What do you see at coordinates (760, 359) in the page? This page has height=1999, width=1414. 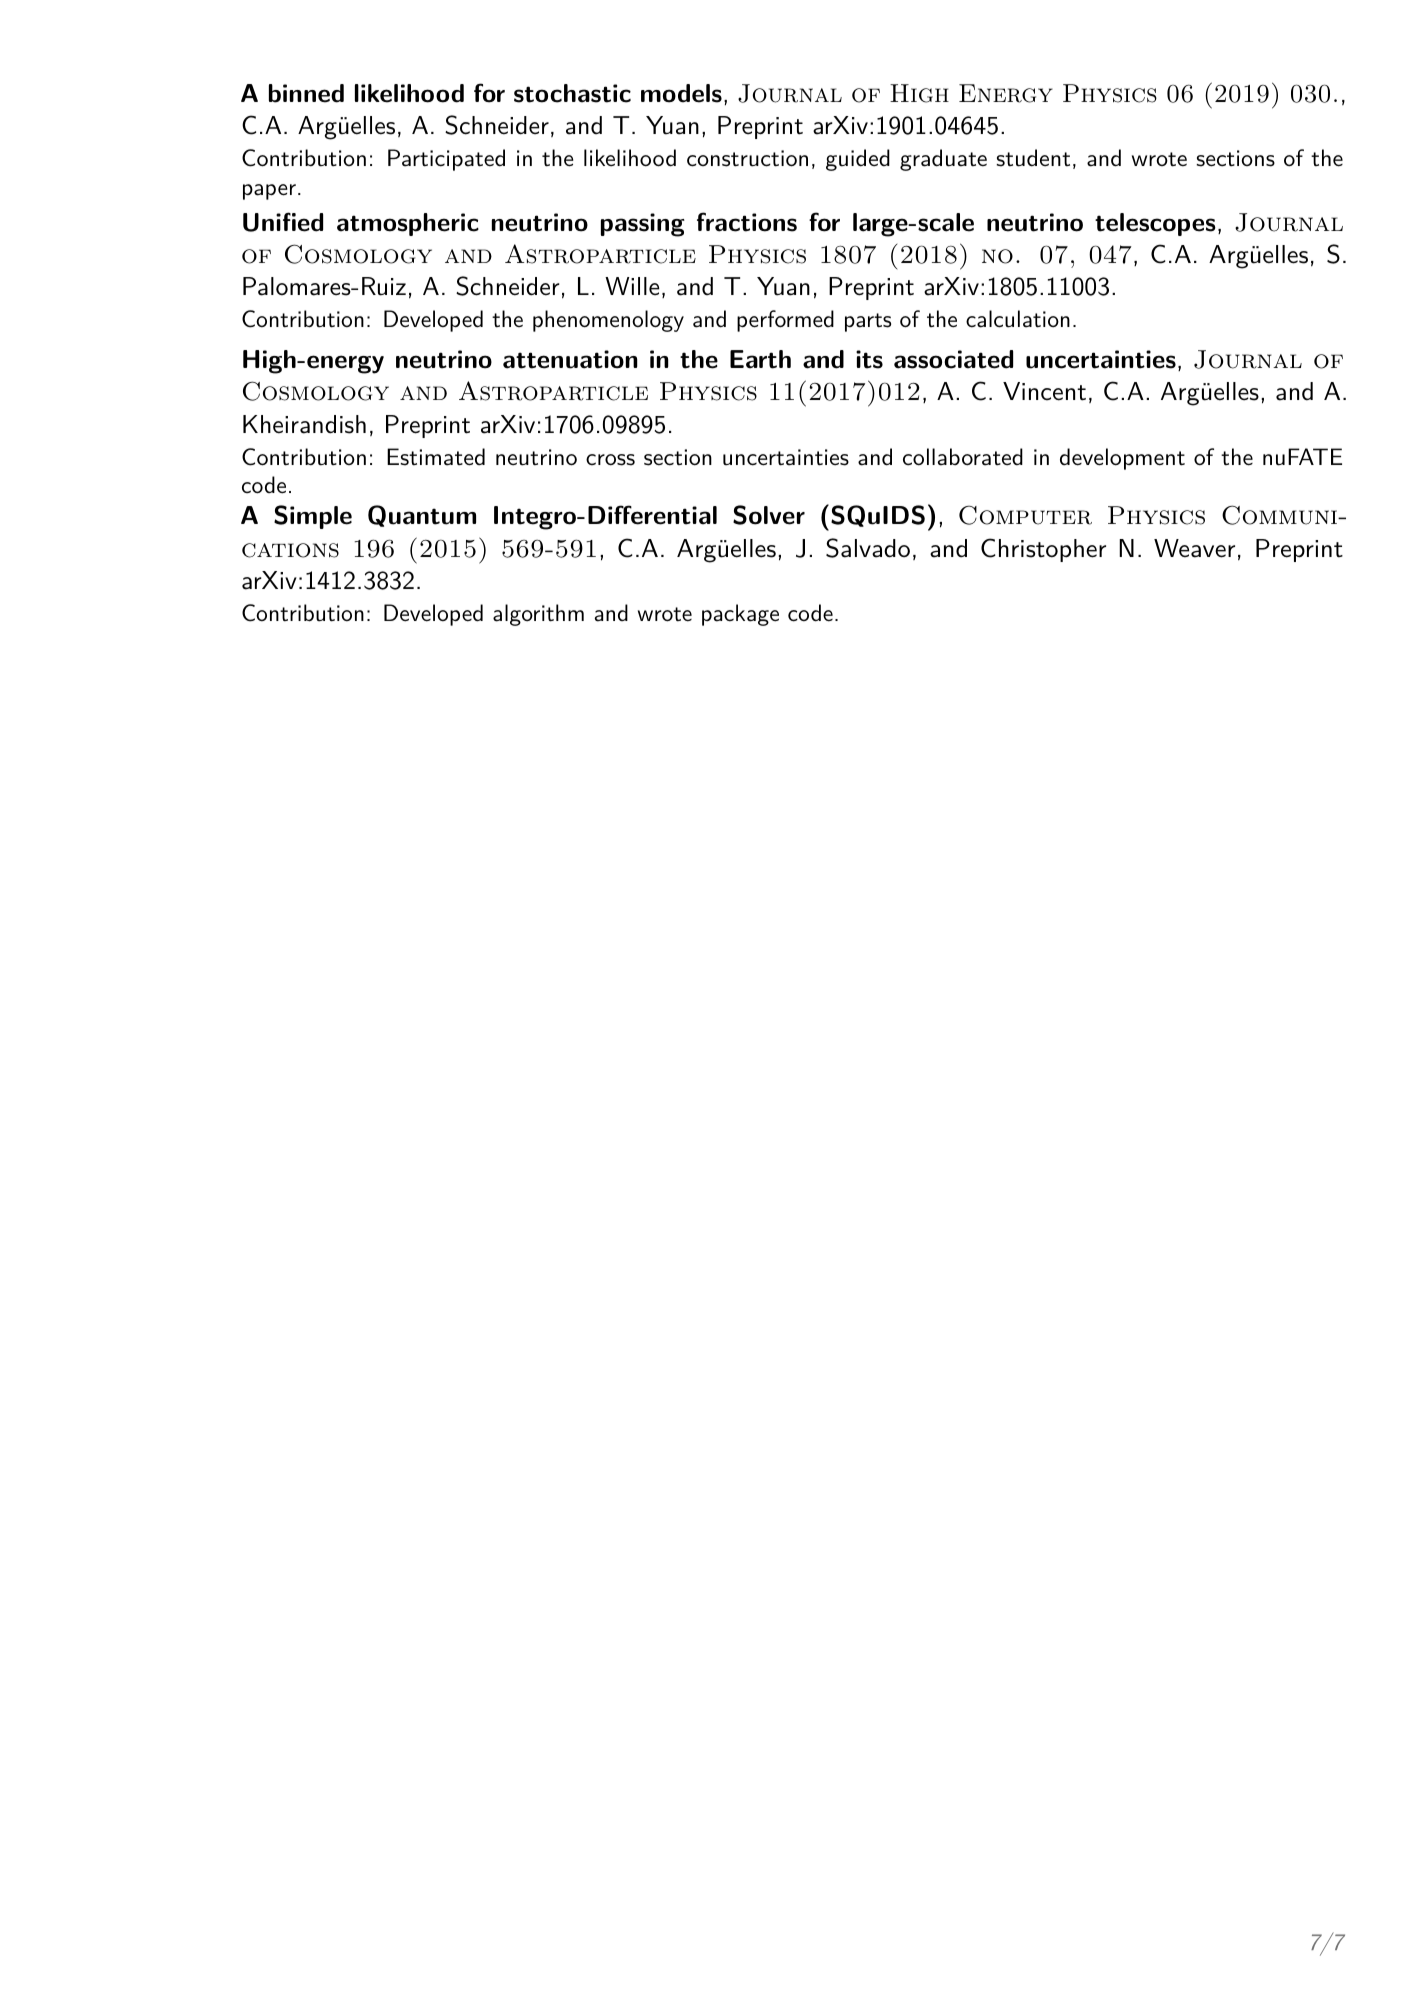 I see `Earth` at bounding box center [760, 359].
